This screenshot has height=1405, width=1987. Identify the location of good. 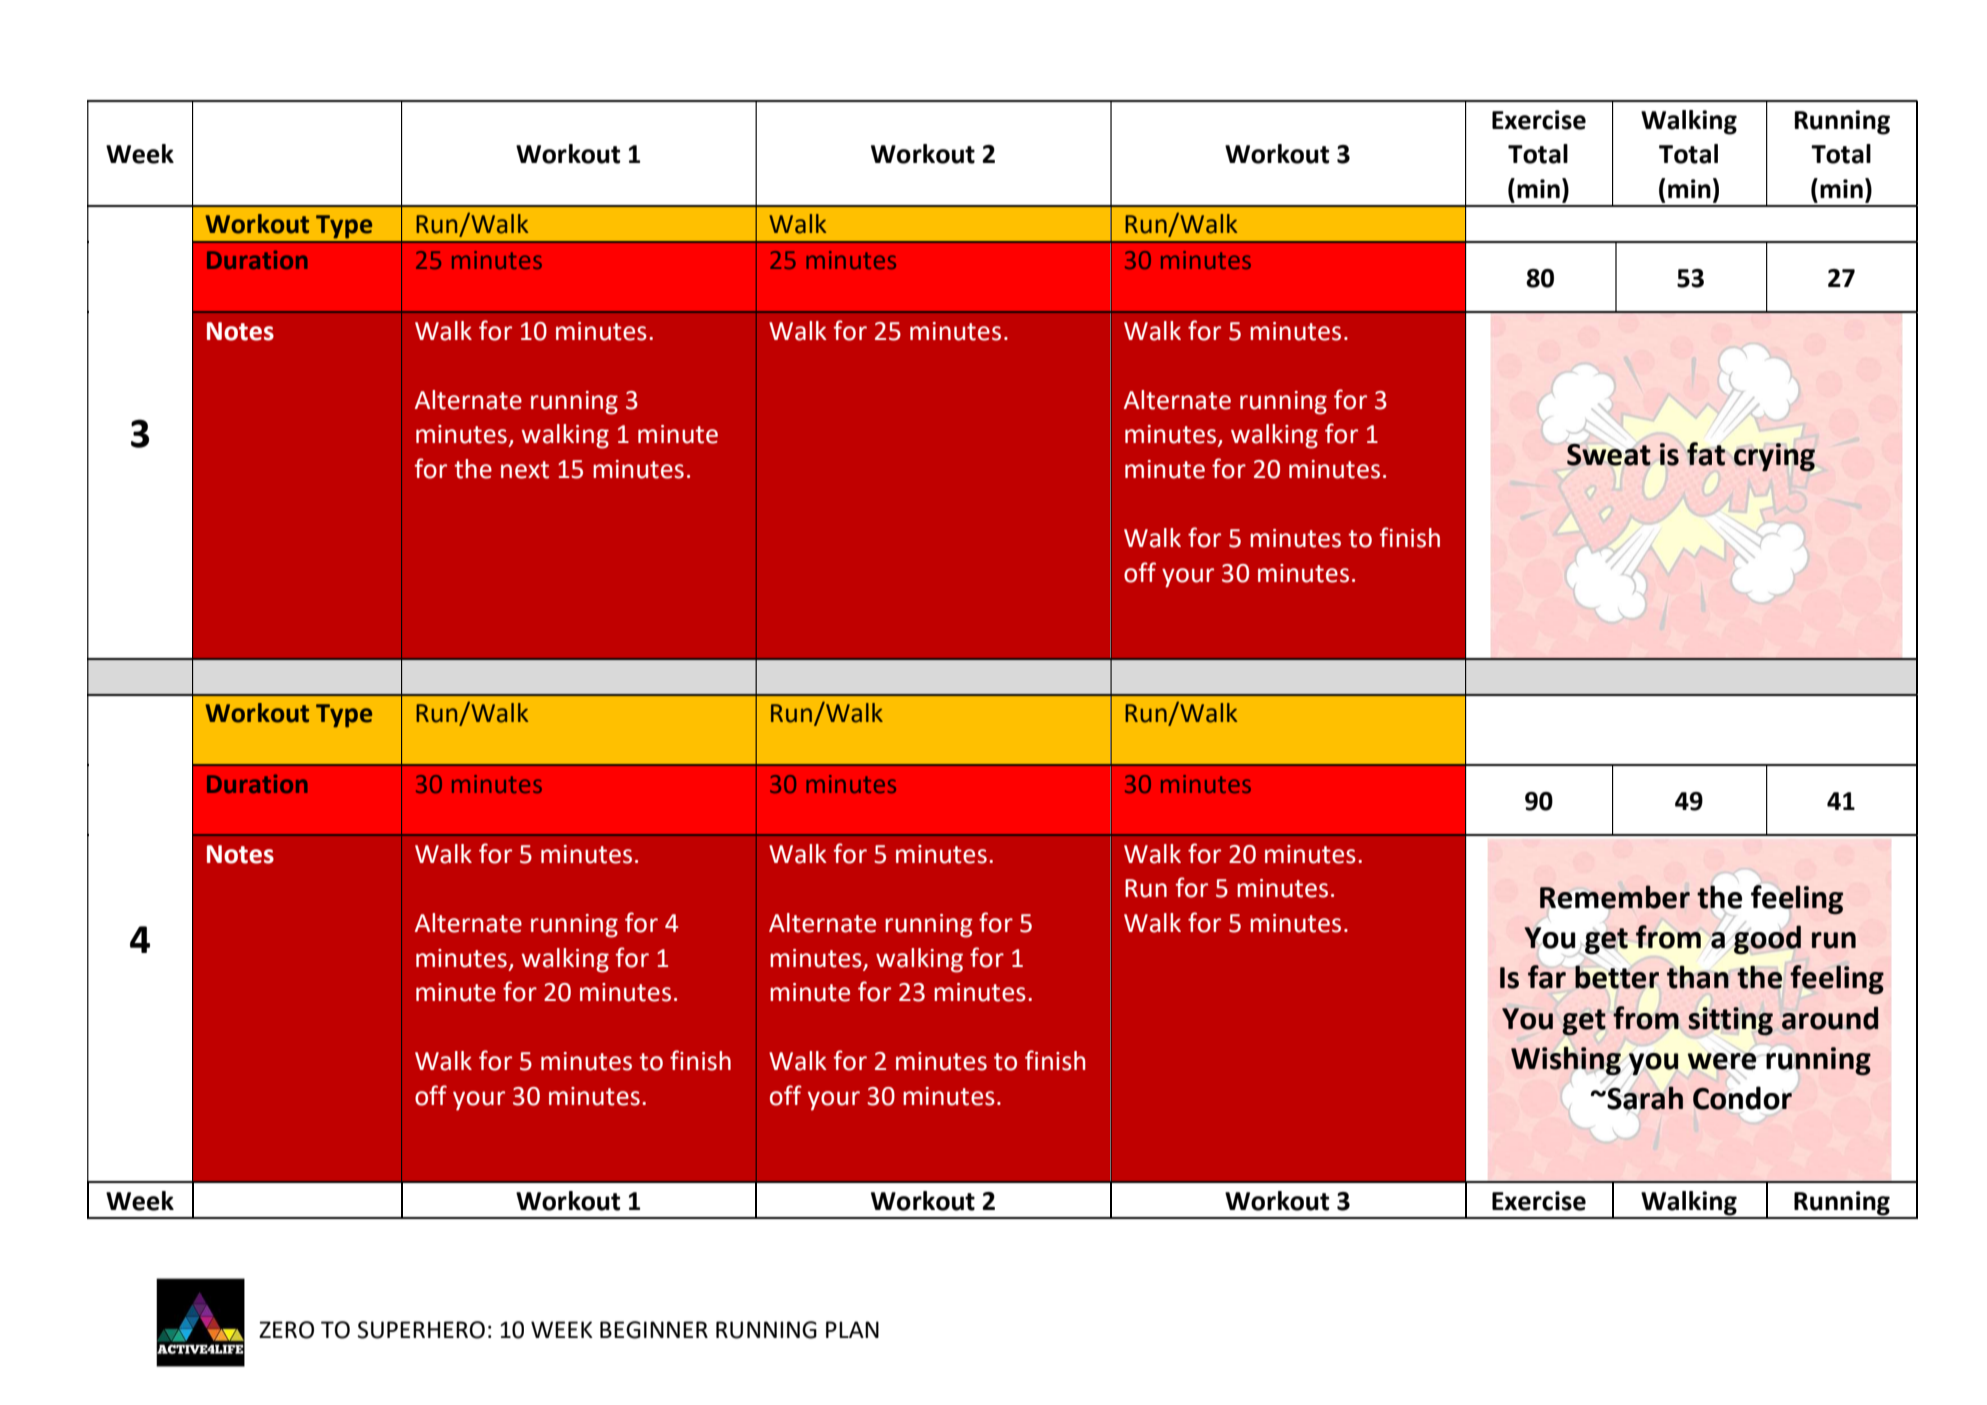
(1767, 940).
